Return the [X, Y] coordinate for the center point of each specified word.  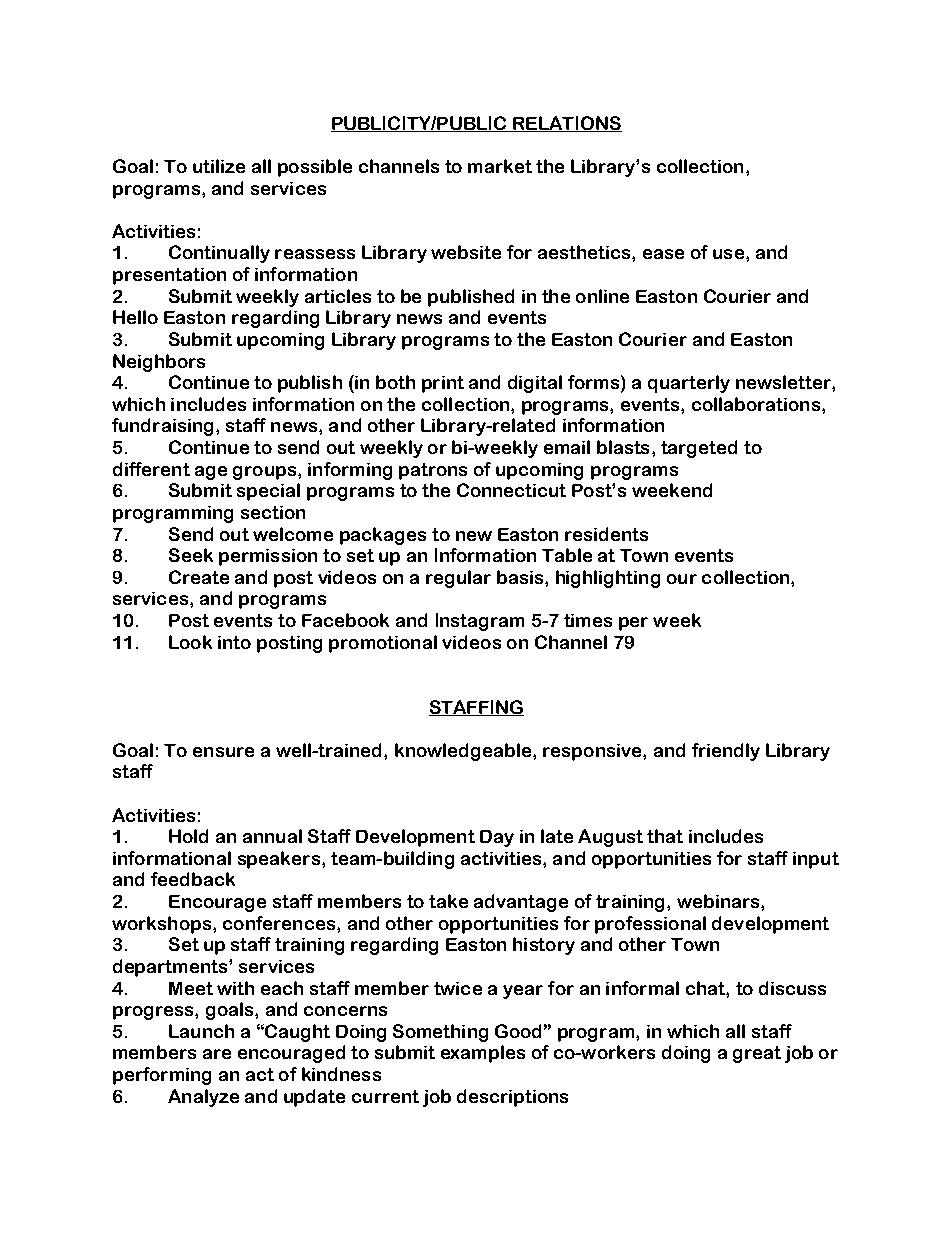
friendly [726, 752]
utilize [219, 166]
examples [483, 1054]
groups [264, 473]
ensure [223, 752]
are [217, 1054]
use [728, 254]
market [500, 166]
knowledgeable [463, 752]
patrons [433, 471]
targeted [699, 449]
